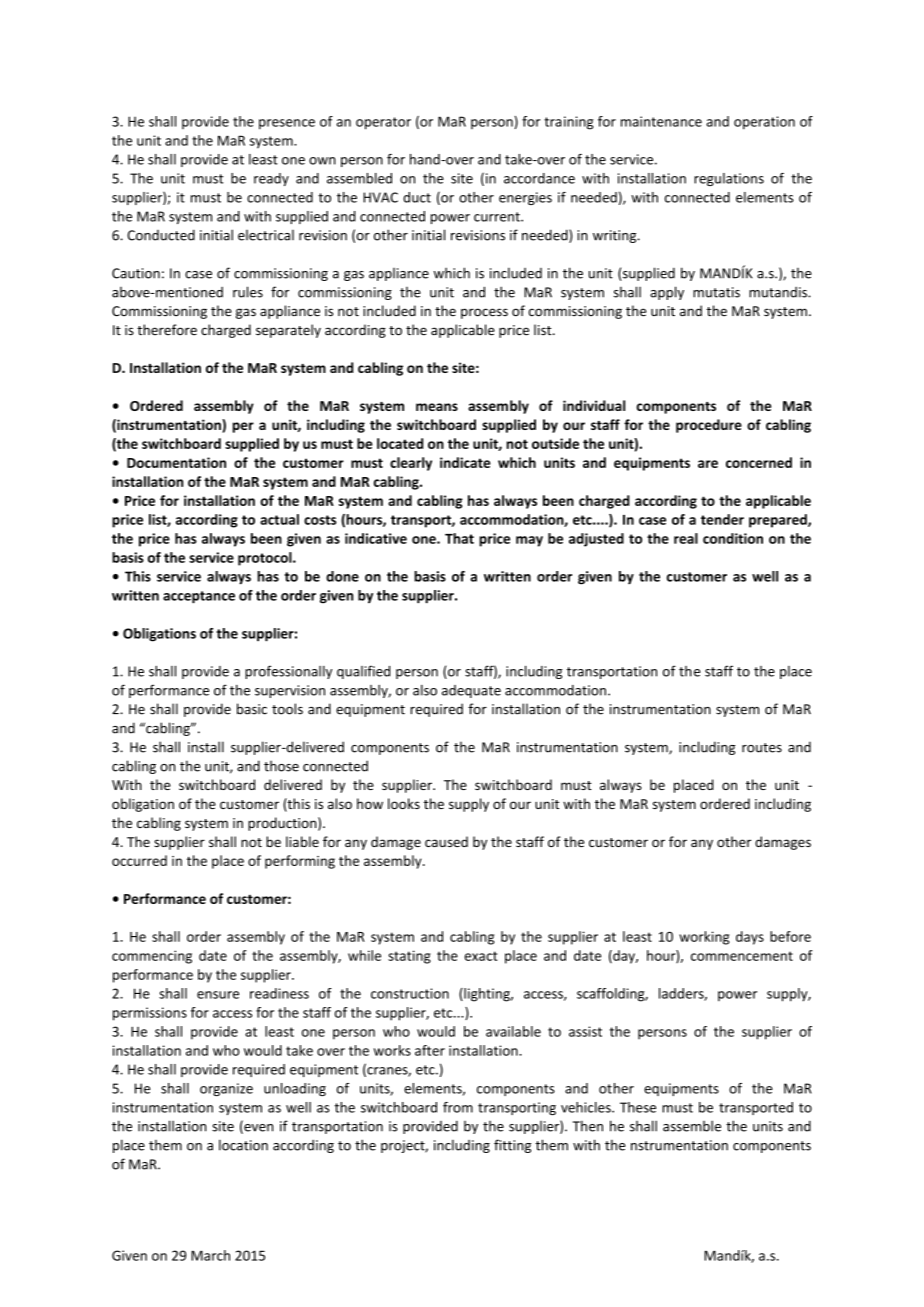  What do you see at coordinates (437, 407) in the screenshot?
I see `means` at bounding box center [437, 407].
